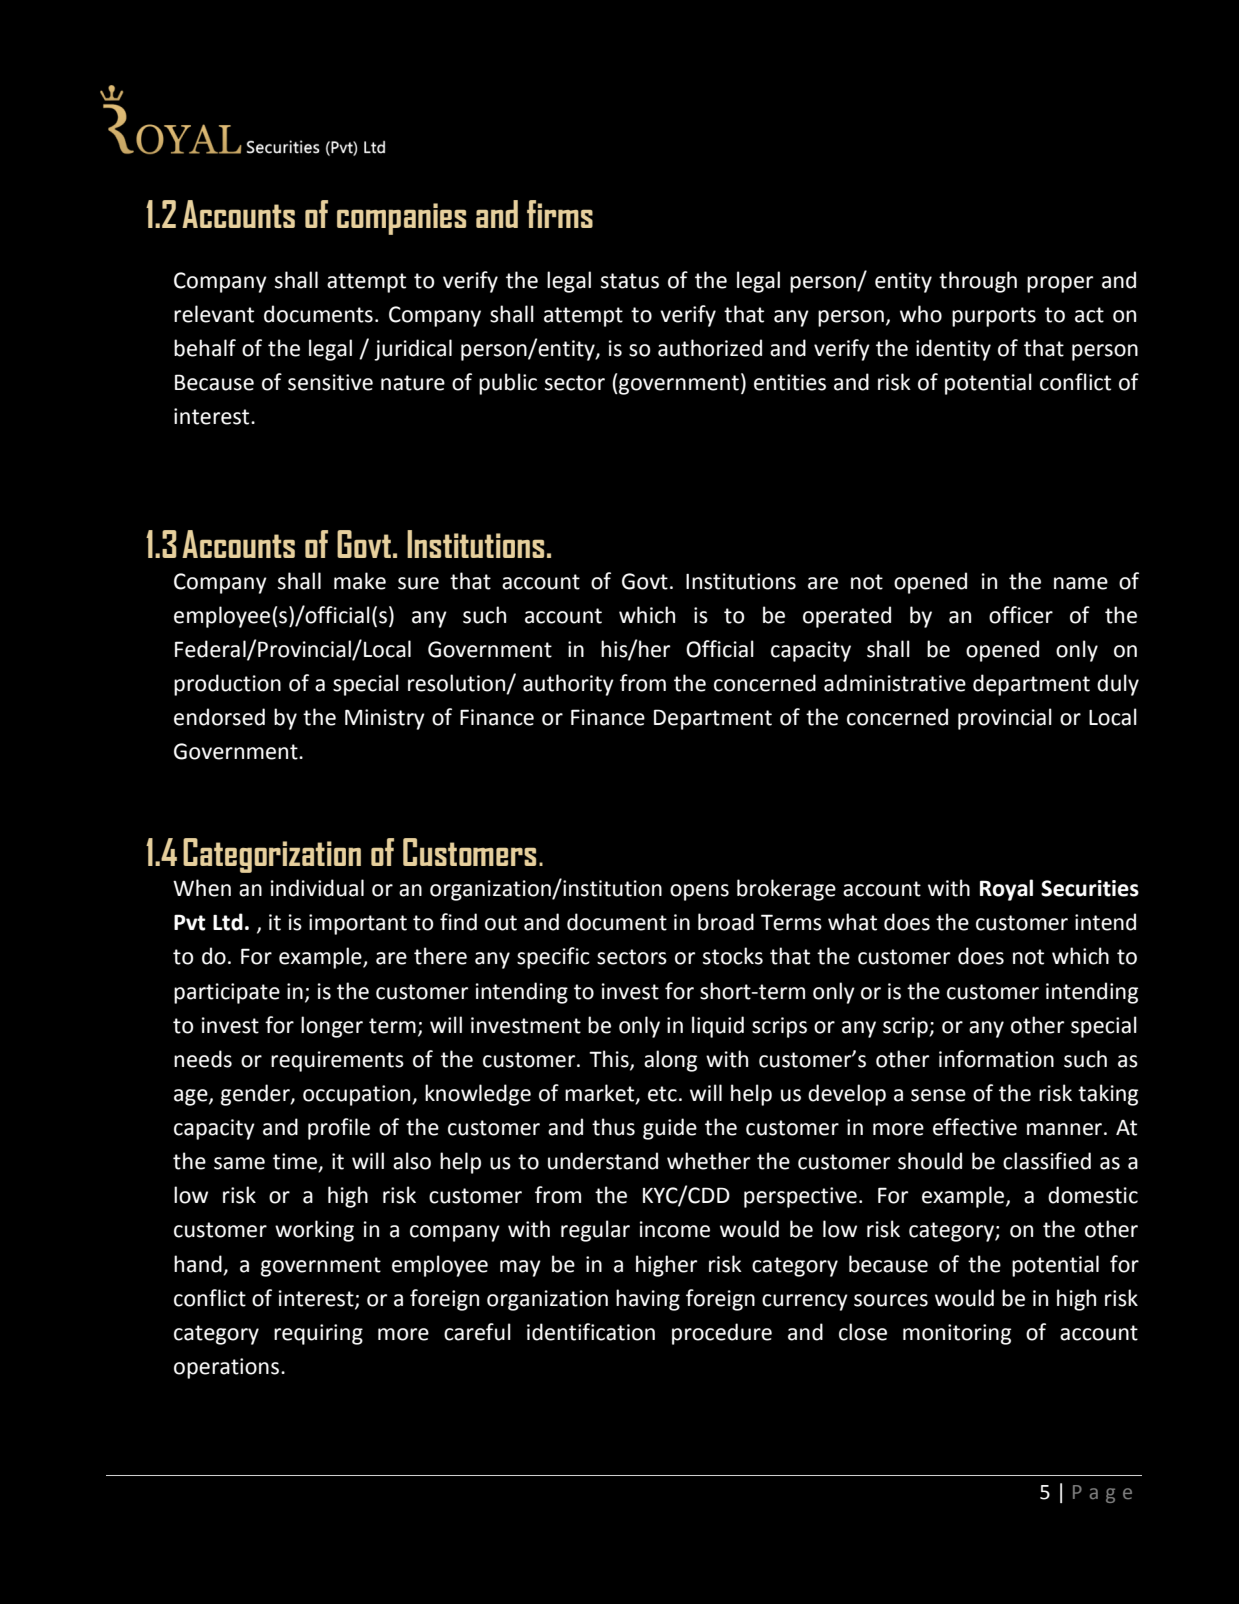  What do you see at coordinates (978, 282) in the screenshot?
I see `through` at bounding box center [978, 282].
